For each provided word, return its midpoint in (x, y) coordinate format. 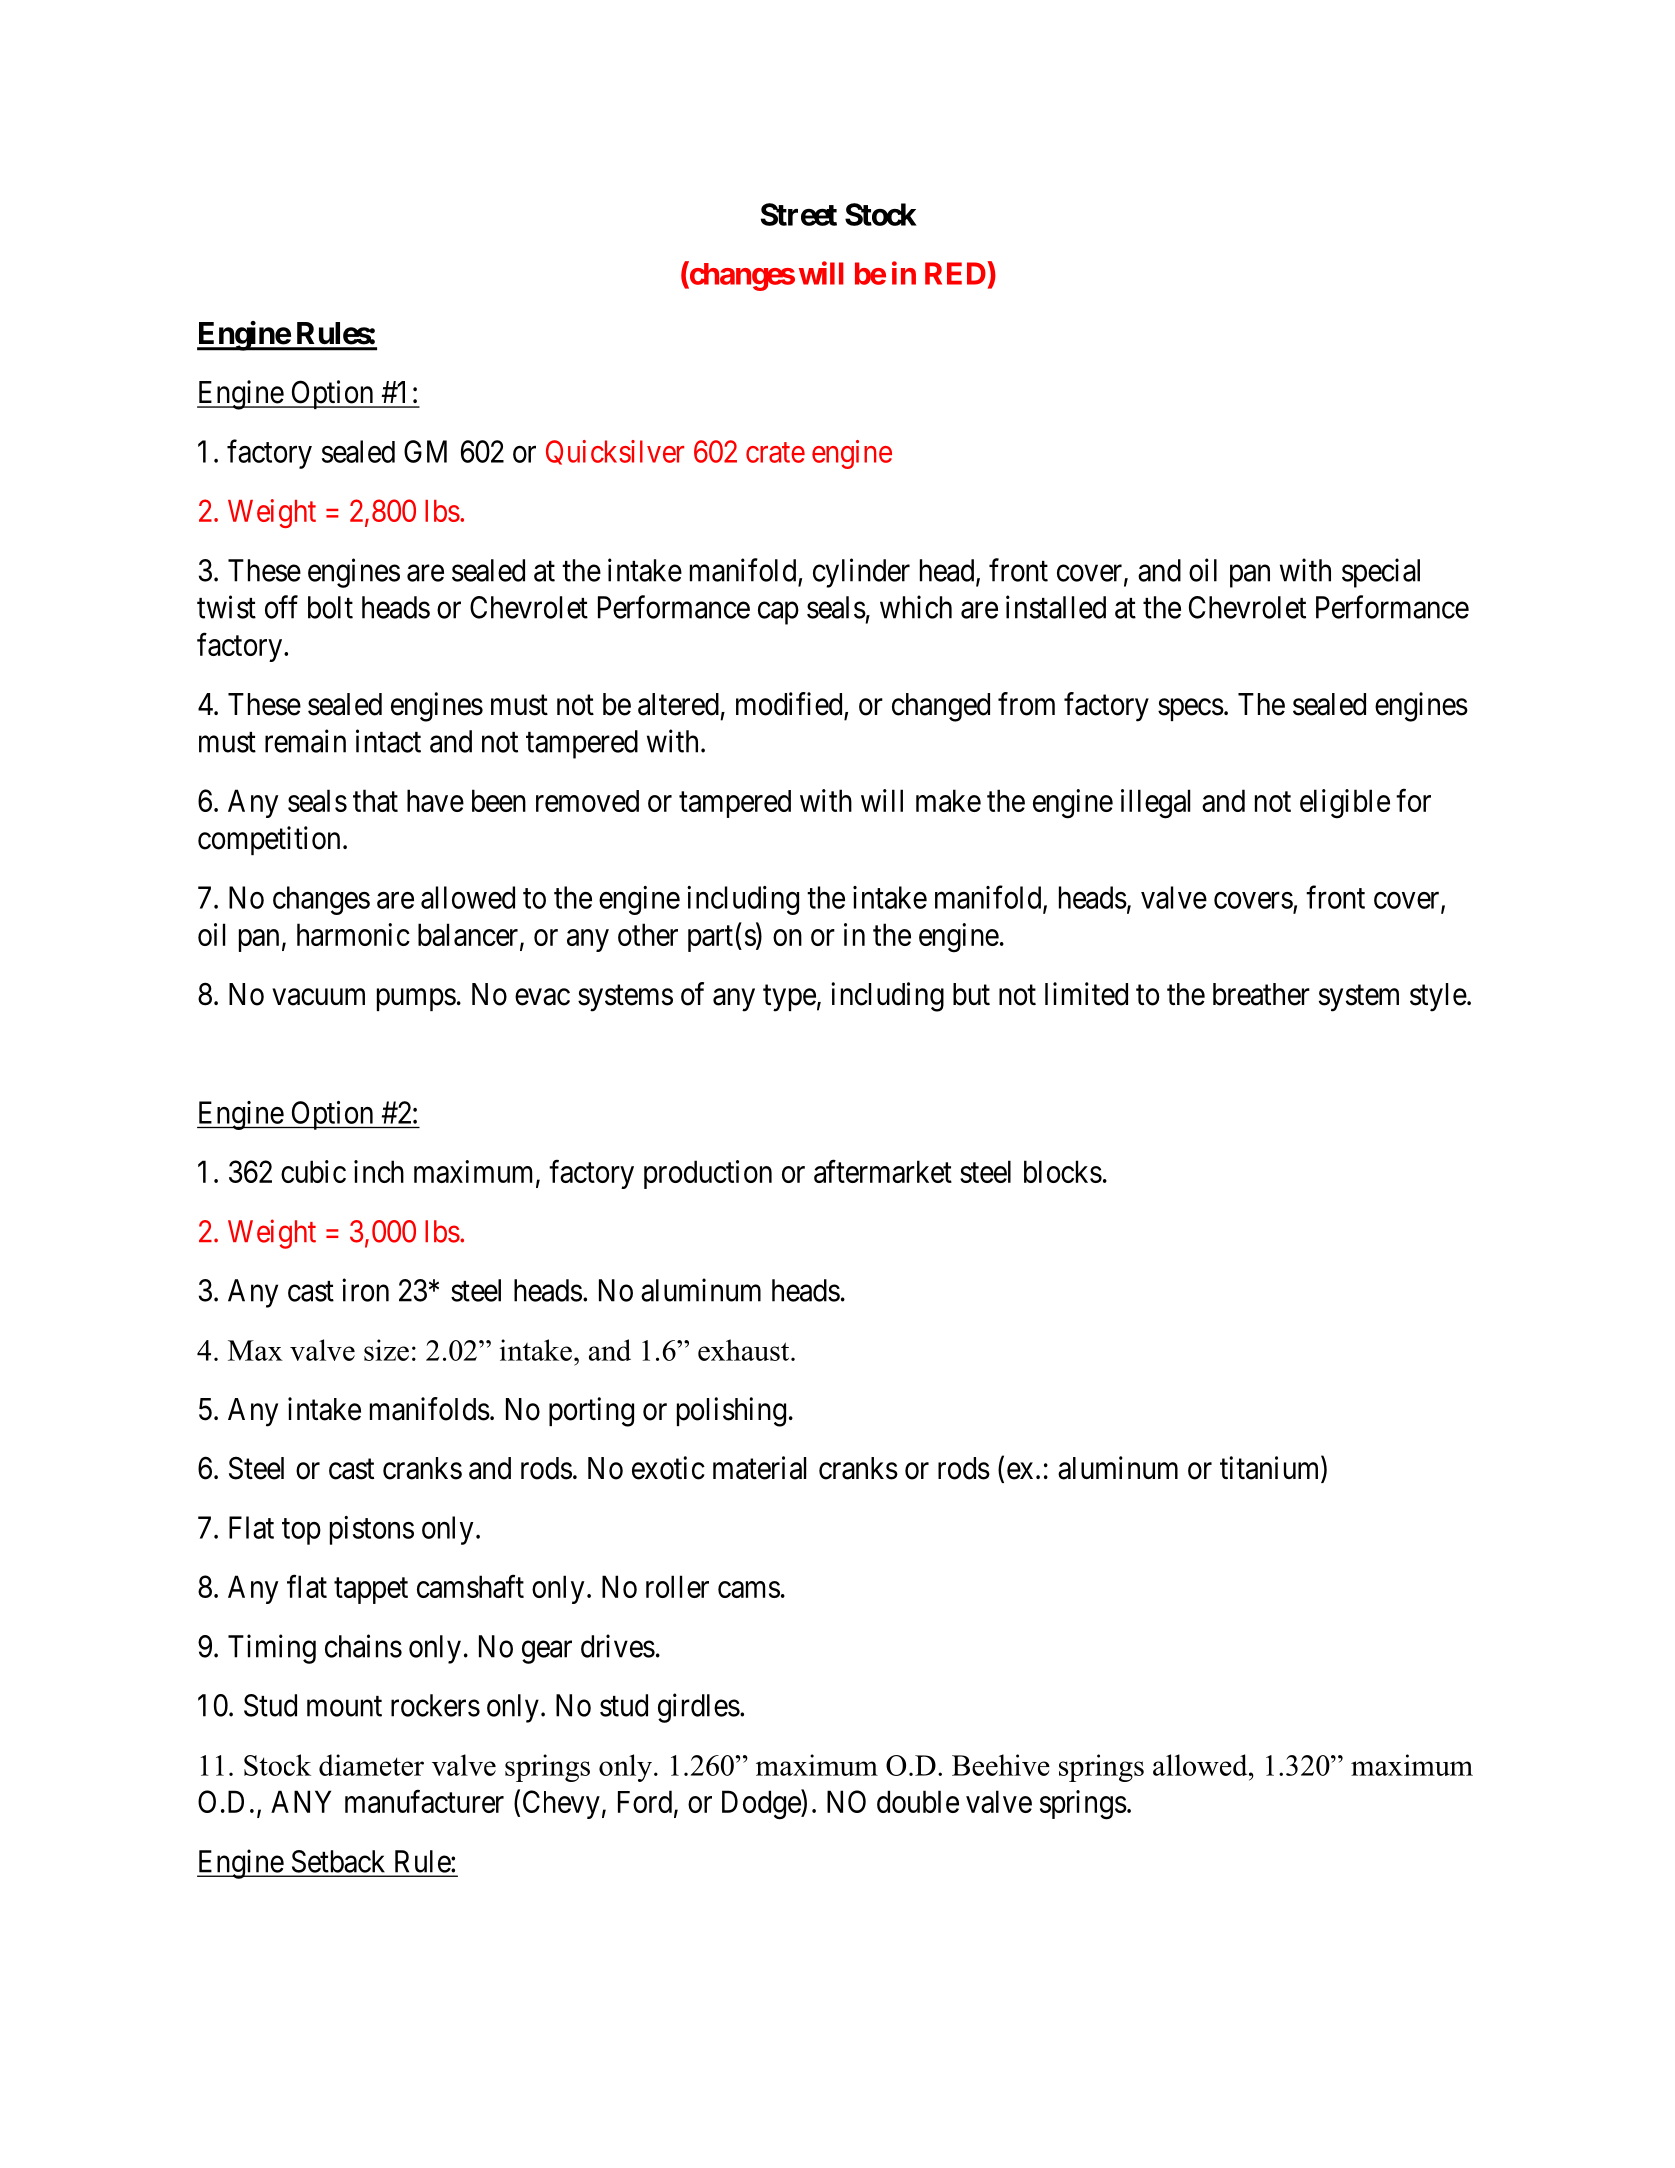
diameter (371, 1765)
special (1381, 573)
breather (1261, 994)
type (789, 998)
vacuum (318, 997)
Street (799, 214)
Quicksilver (615, 452)
